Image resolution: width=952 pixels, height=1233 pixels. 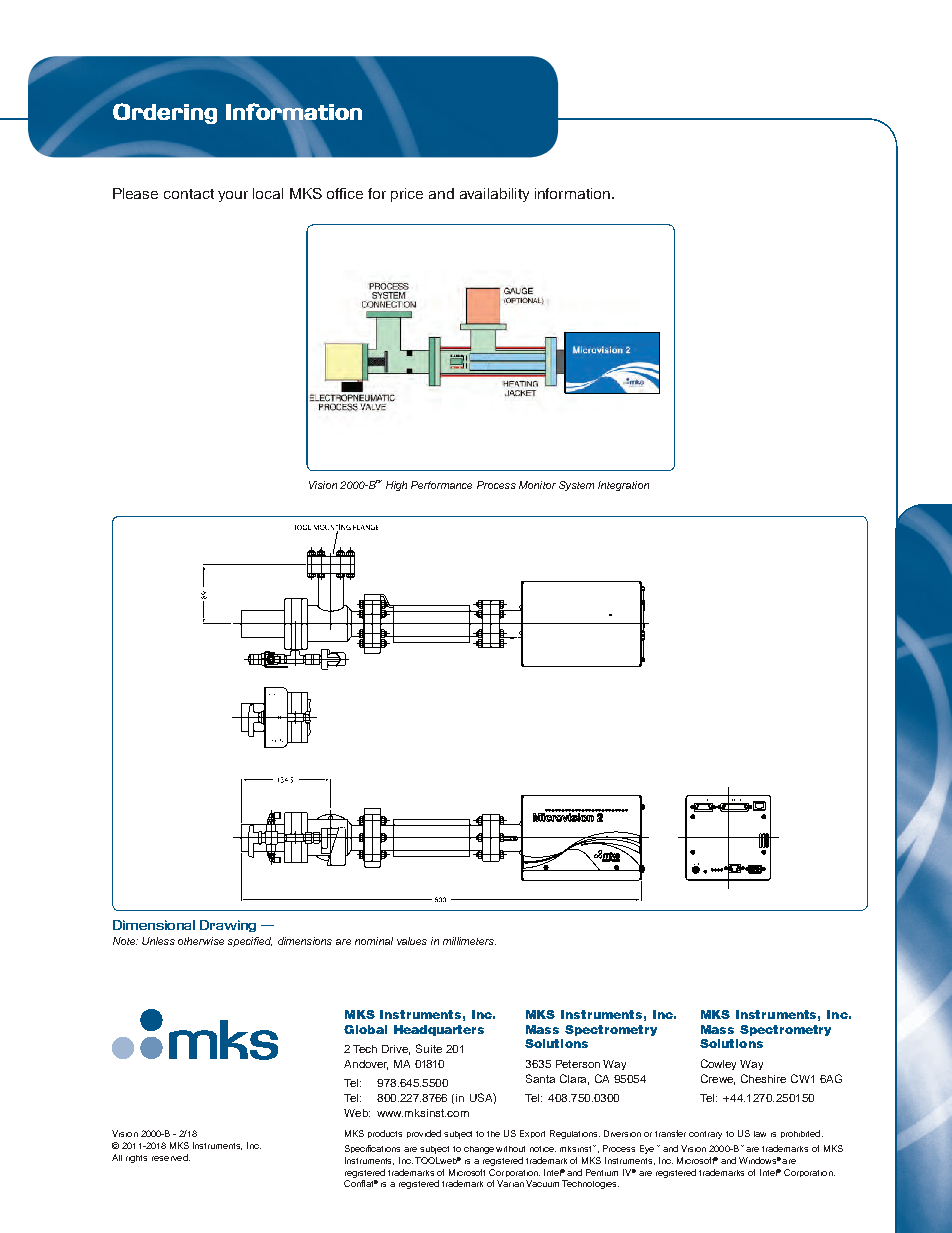 I want to click on Ordering, so click(x=165, y=113).
